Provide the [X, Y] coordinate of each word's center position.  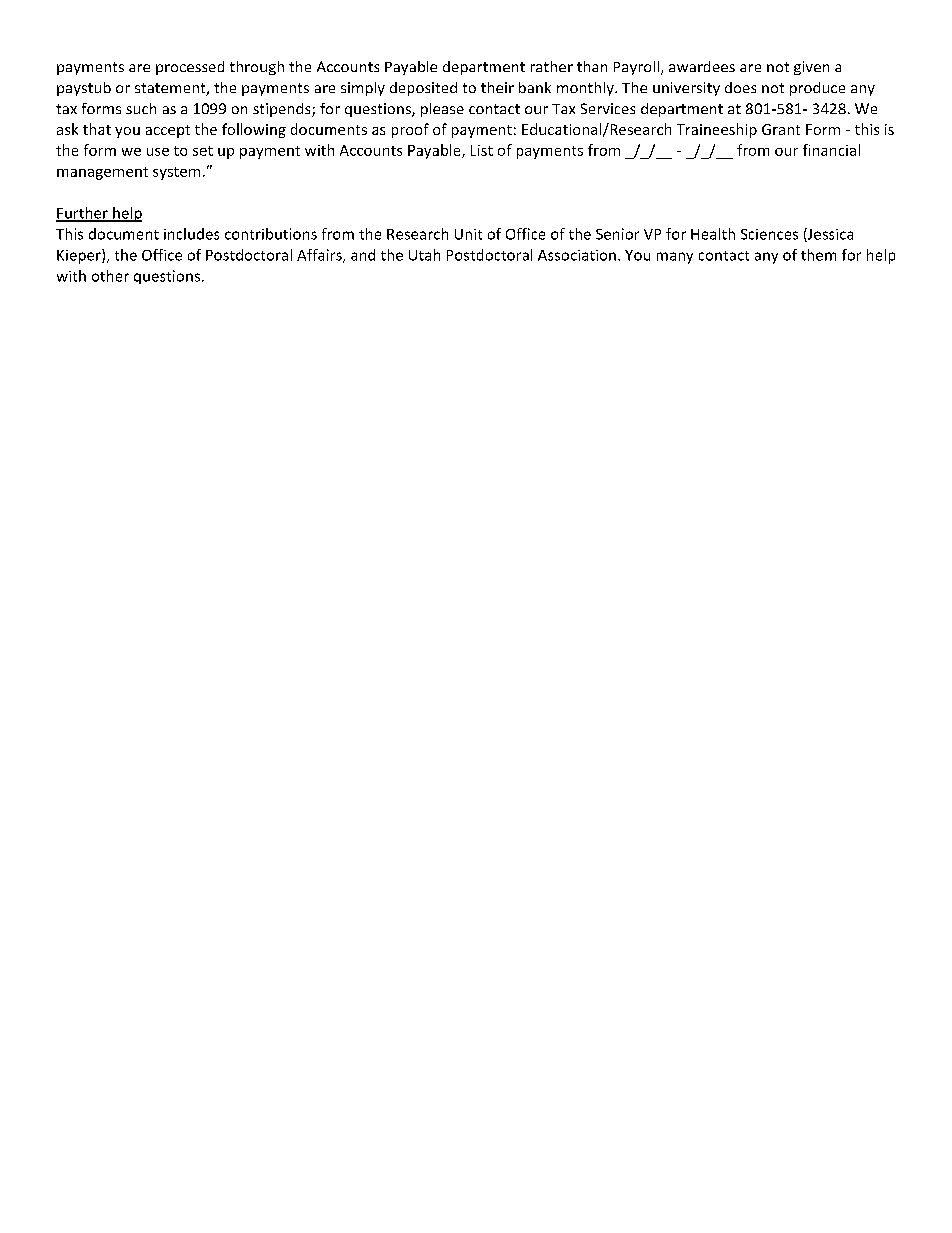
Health [713, 234]
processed [190, 68]
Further [83, 214]
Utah [424, 255]
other [110, 276]
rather [552, 66]
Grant [781, 129]
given [811, 68]
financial [831, 150]
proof [410, 130]
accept [168, 131]
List [482, 150]
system [176, 173]
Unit [468, 234]
